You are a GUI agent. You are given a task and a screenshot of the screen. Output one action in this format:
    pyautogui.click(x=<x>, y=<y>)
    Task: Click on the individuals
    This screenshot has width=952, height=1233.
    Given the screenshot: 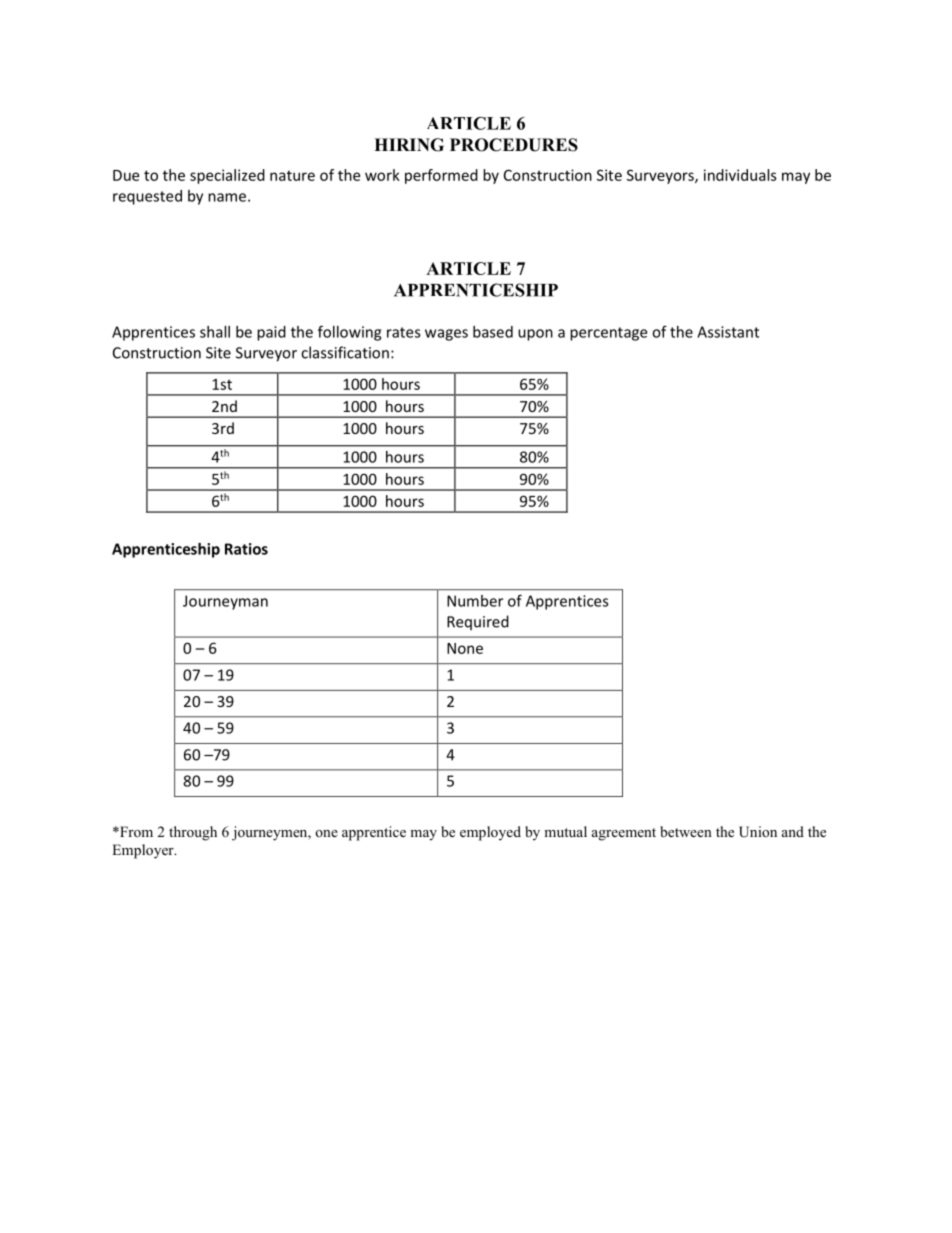 What is the action you would take?
    pyautogui.click(x=740, y=175)
